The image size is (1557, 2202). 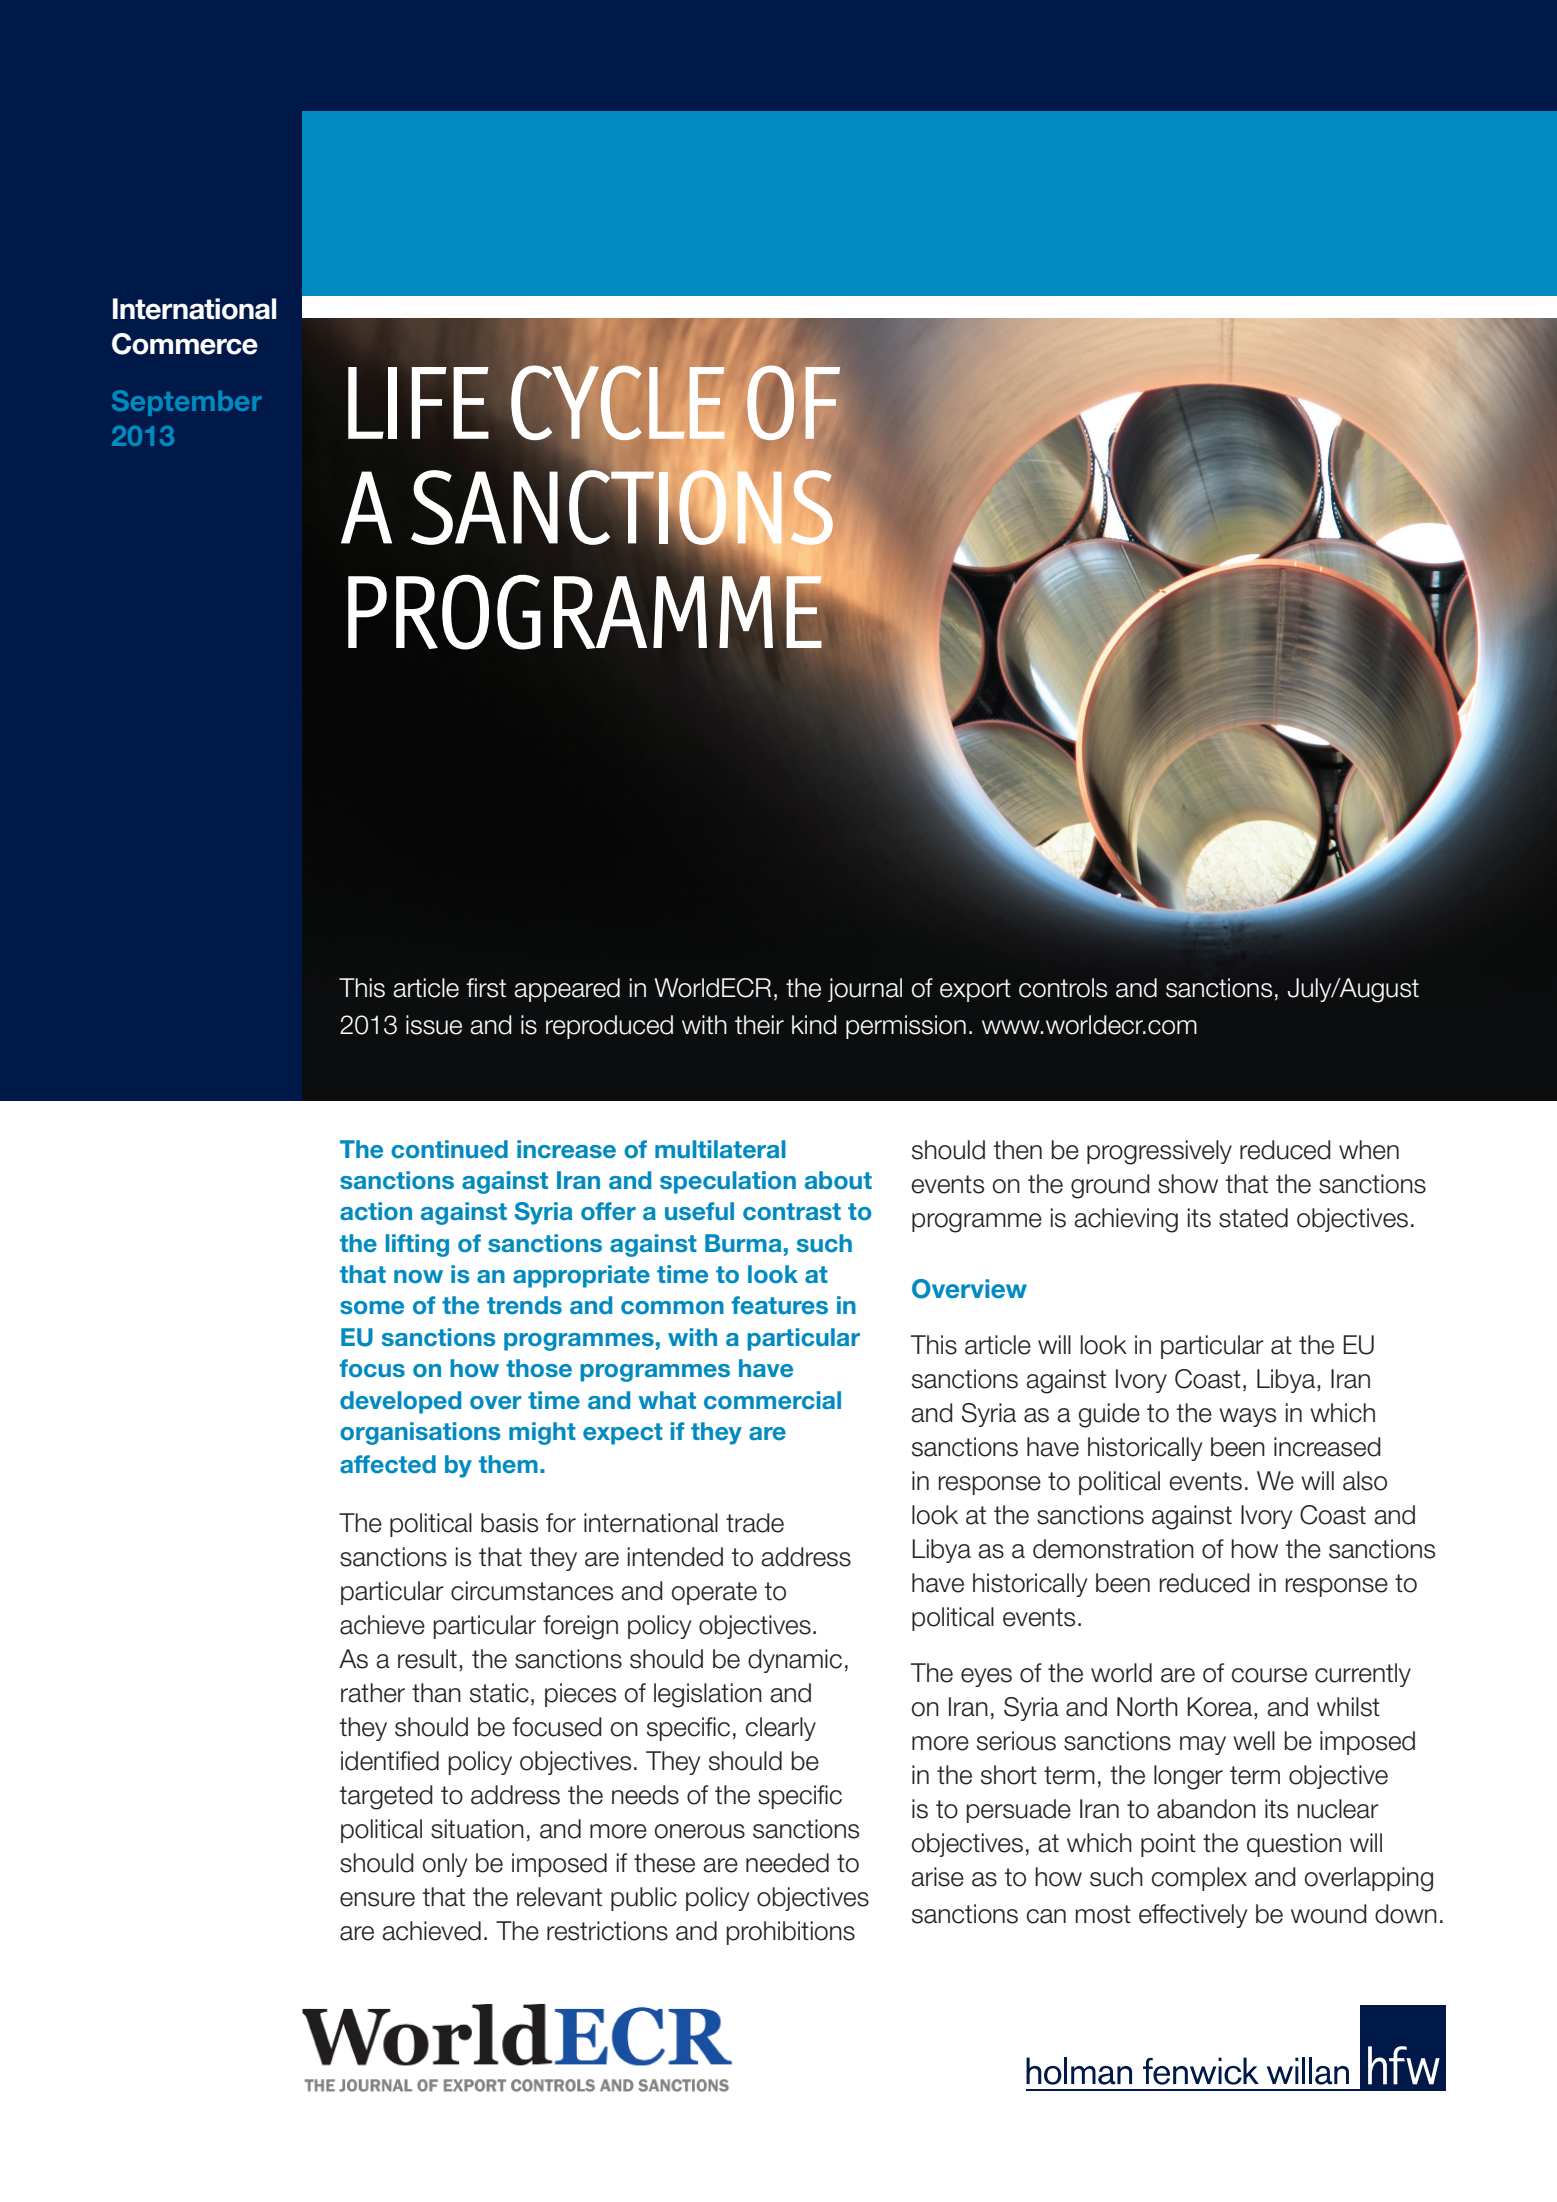 What do you see at coordinates (720, 1149) in the document?
I see `multilateral` at bounding box center [720, 1149].
